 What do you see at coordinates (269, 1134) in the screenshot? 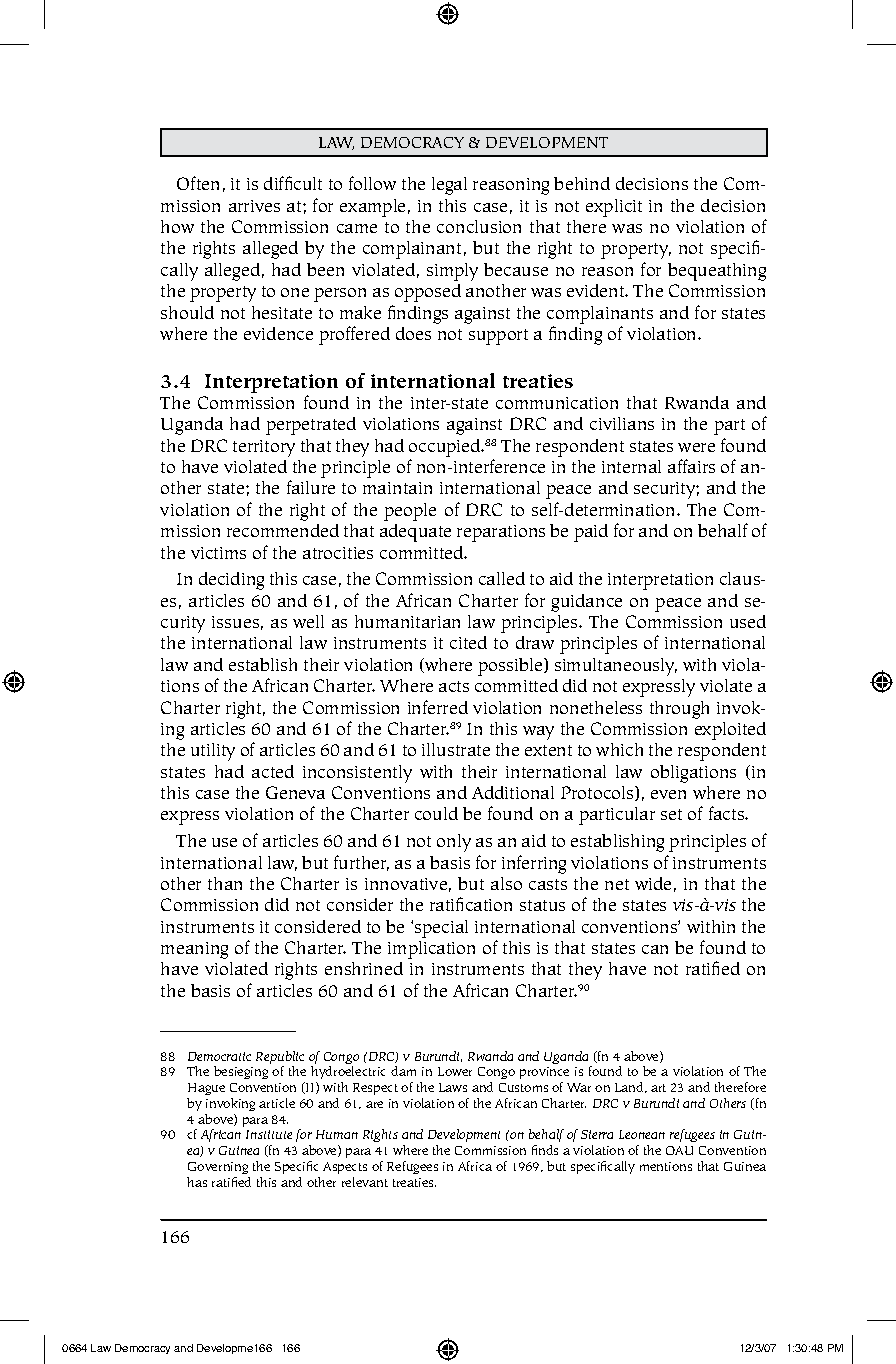
I see `Institute` at bounding box center [269, 1134].
